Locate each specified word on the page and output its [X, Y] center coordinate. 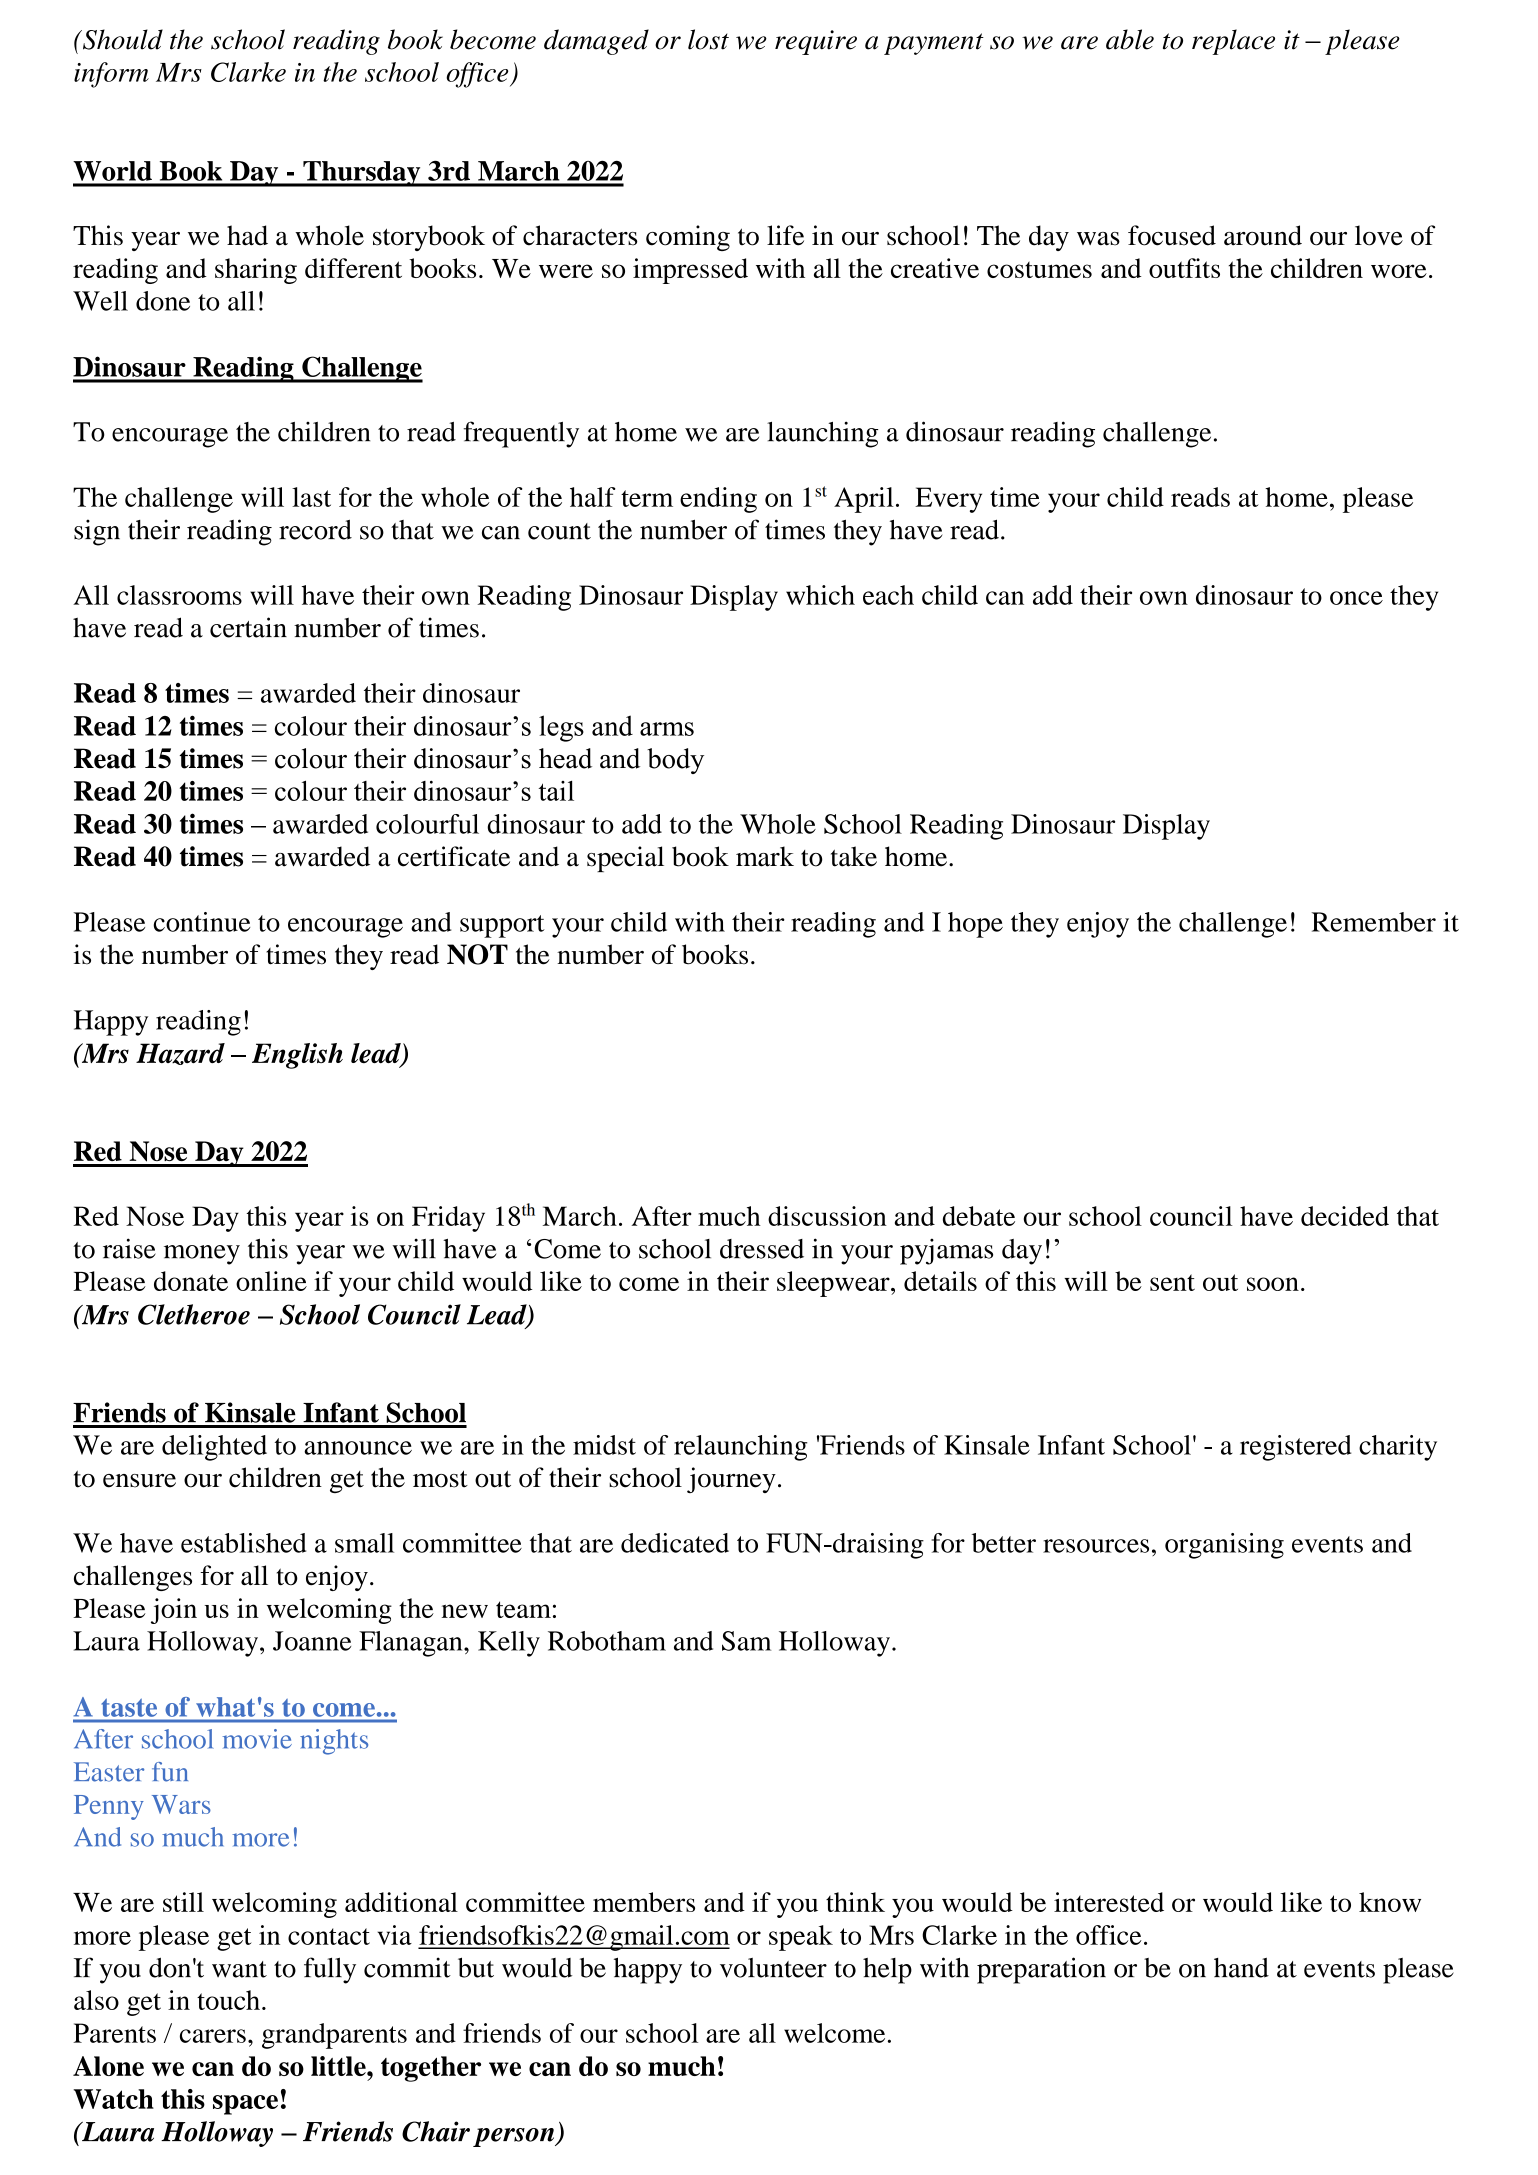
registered [1295, 1448]
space [245, 2105]
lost [708, 39]
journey [731, 1480]
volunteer [773, 1968]
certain [248, 627]
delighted [214, 1448]
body [675, 761]
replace [1233, 42]
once [1356, 598]
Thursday [362, 174]
